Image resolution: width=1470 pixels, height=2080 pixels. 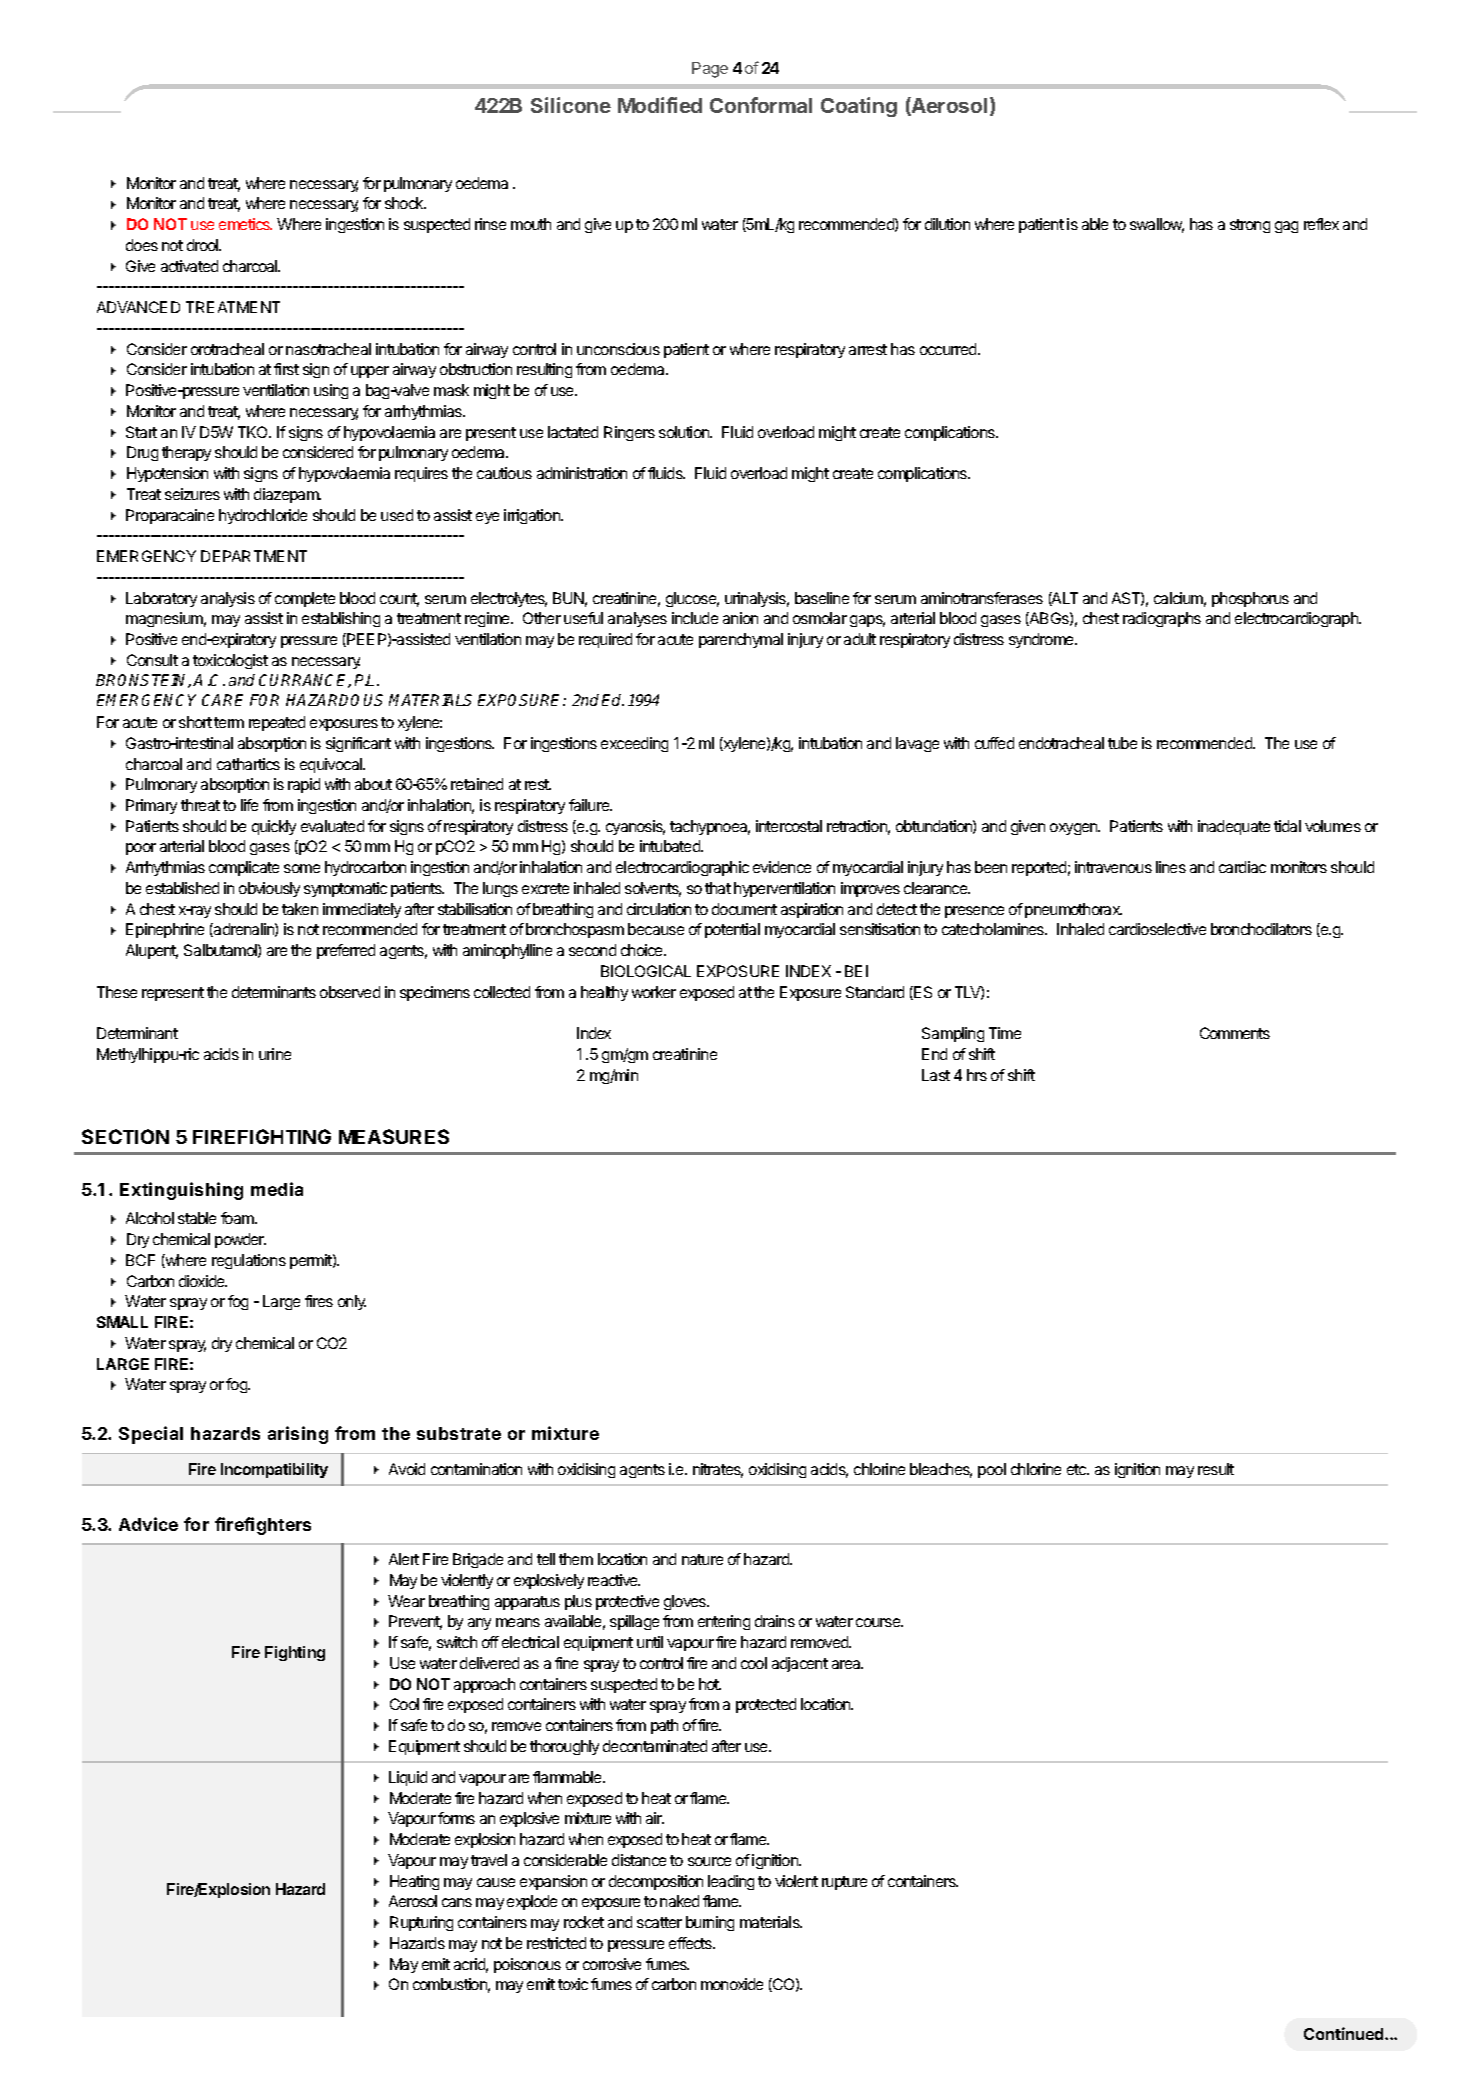 I want to click on Conformal, so click(x=761, y=105).
